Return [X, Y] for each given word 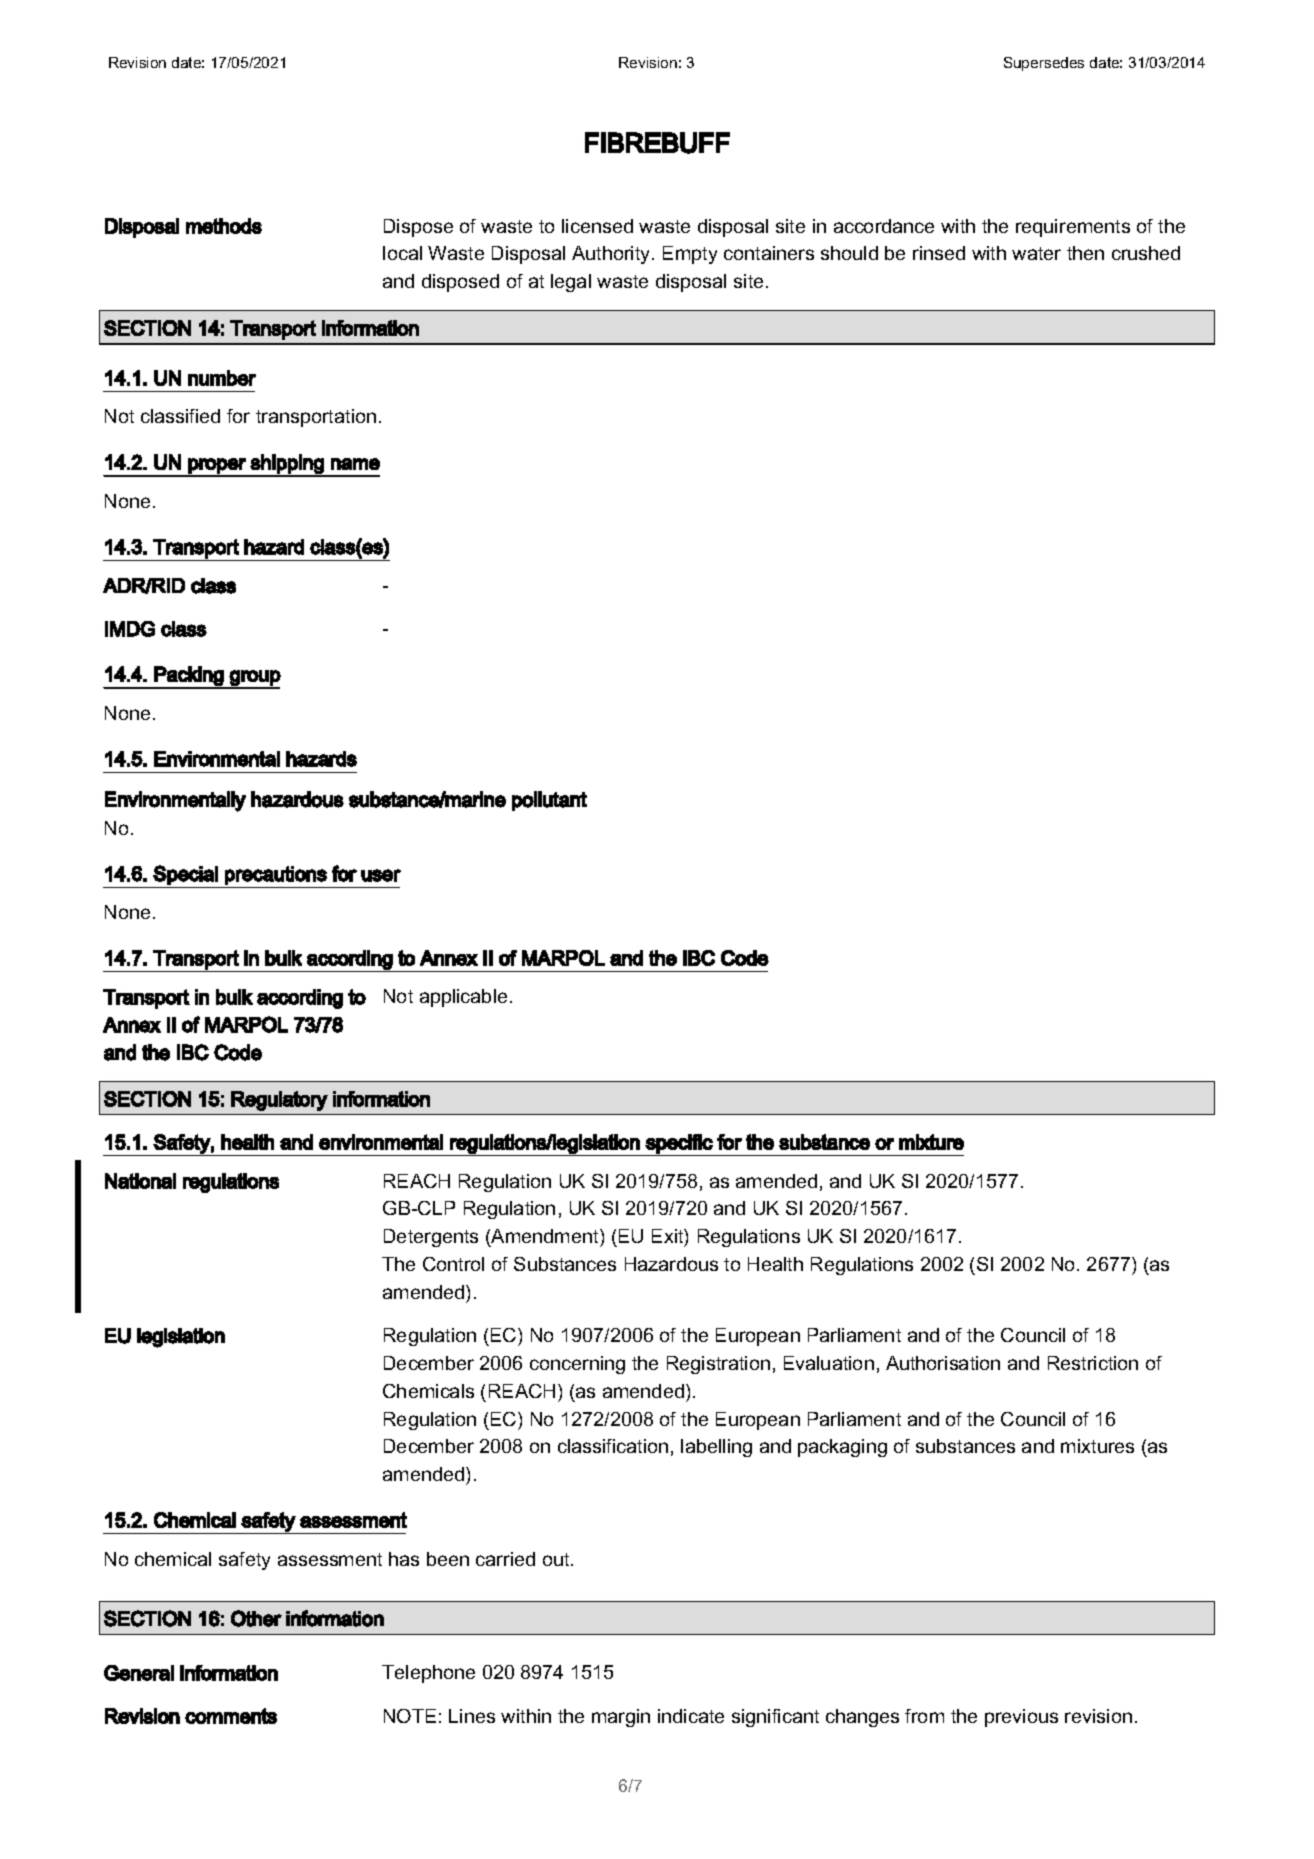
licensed [597, 226]
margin [621, 1718]
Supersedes [1044, 64]
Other [256, 1618]
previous [1021, 1718]
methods [224, 226]
